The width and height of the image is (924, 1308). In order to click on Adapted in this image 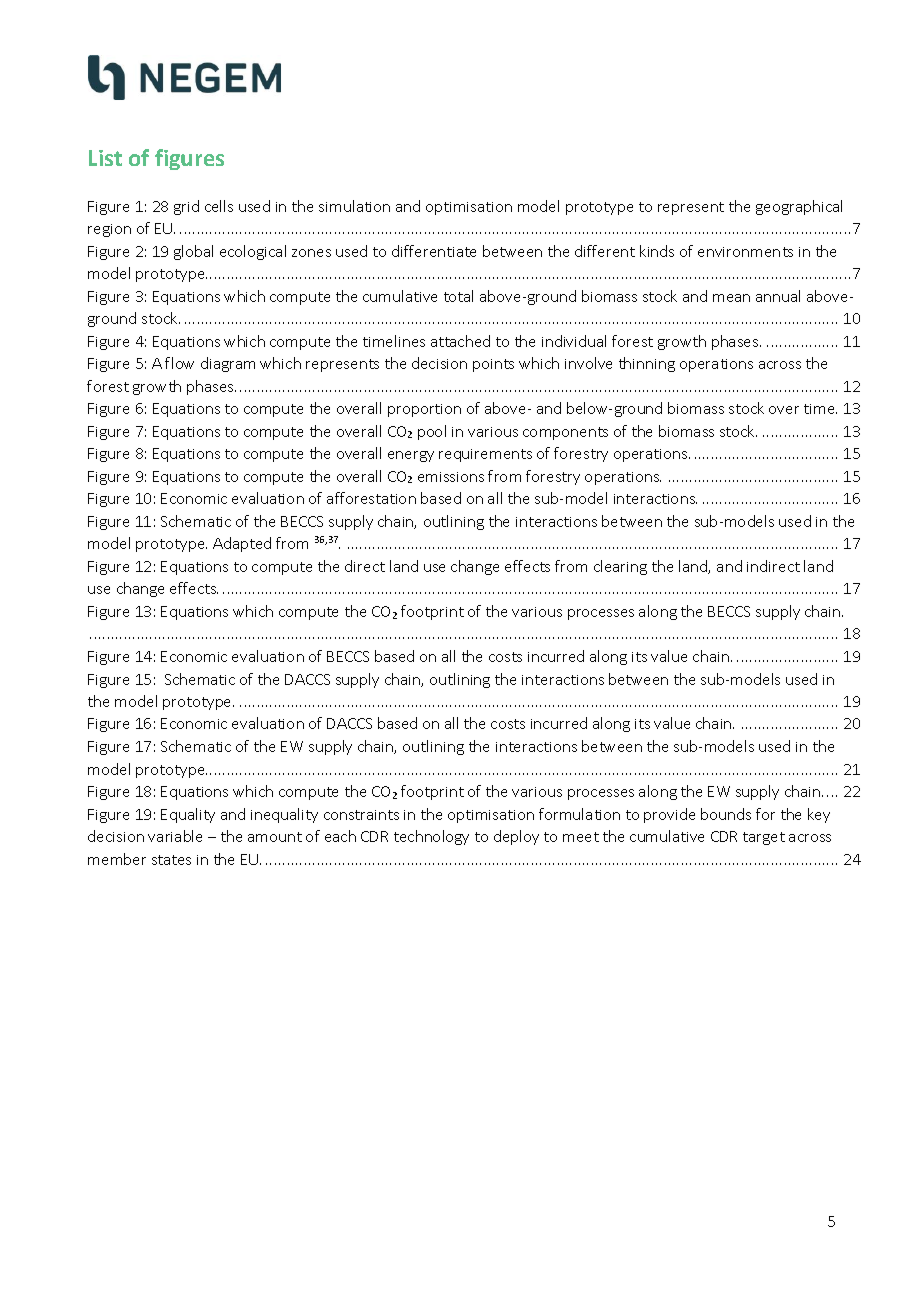, I will do `click(242, 544)`.
